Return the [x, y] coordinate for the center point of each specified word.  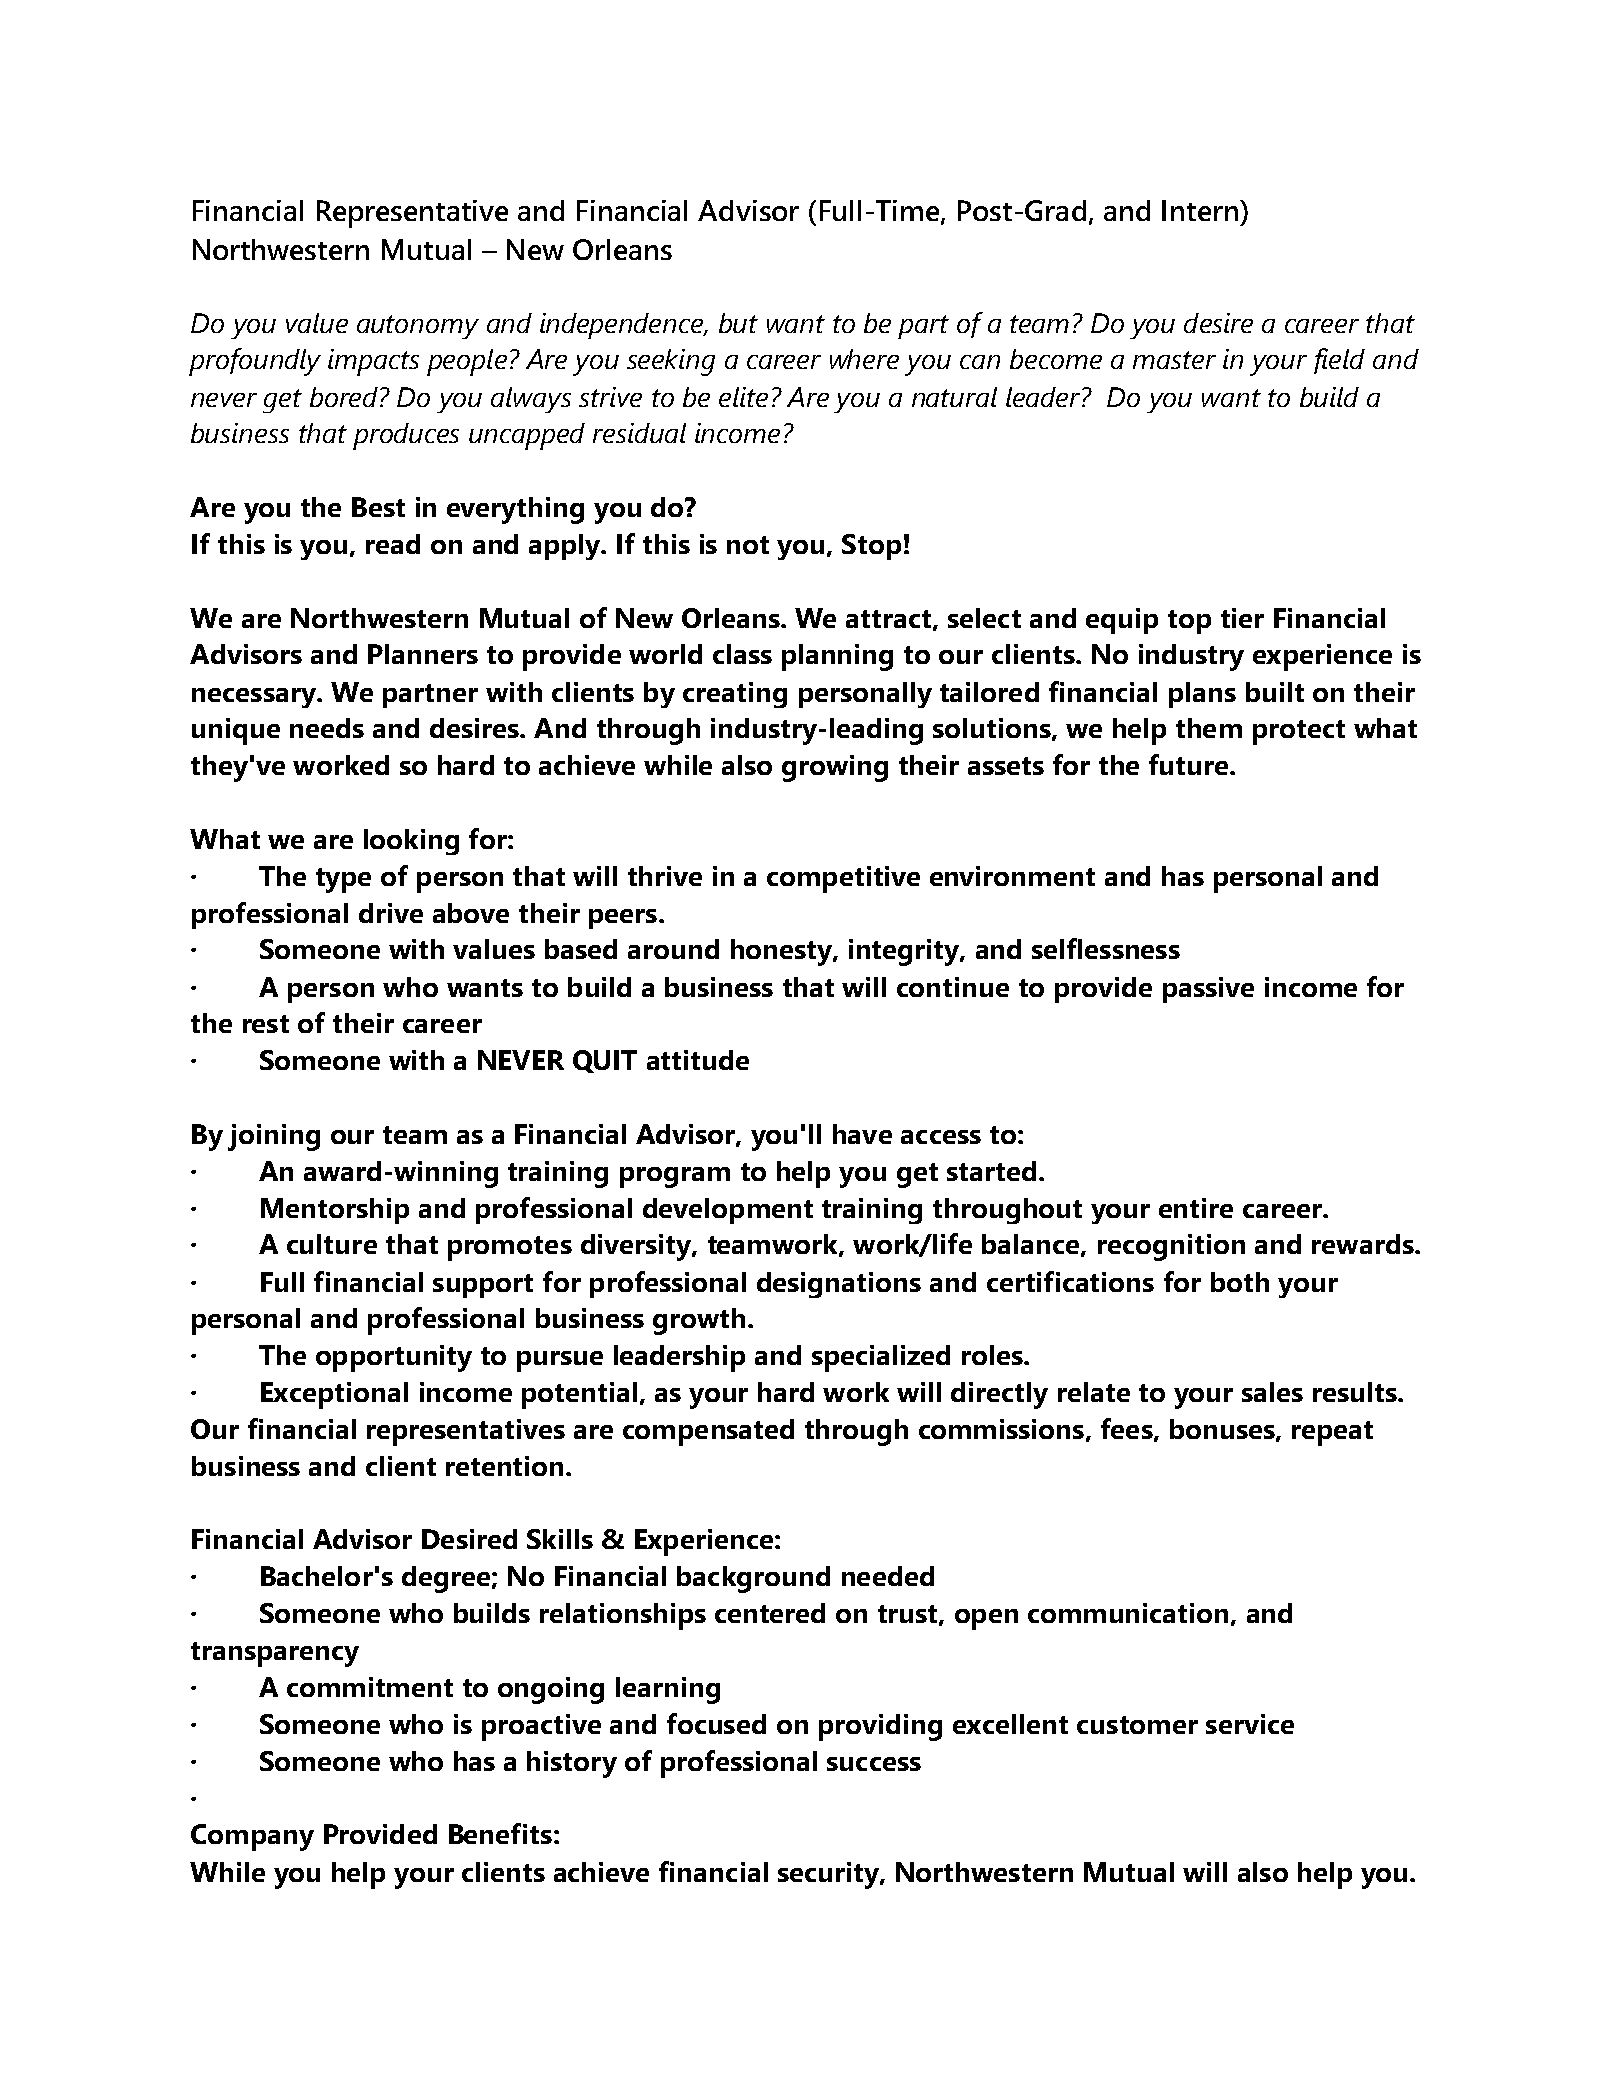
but [738, 323]
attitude [698, 1060]
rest [266, 1024]
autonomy [418, 327]
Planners [423, 654]
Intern [1201, 210]
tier [1242, 618]
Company [252, 1837]
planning [837, 657]
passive [1208, 990]
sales [1272, 1392]
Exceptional [334, 1395]
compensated [708, 1432]
